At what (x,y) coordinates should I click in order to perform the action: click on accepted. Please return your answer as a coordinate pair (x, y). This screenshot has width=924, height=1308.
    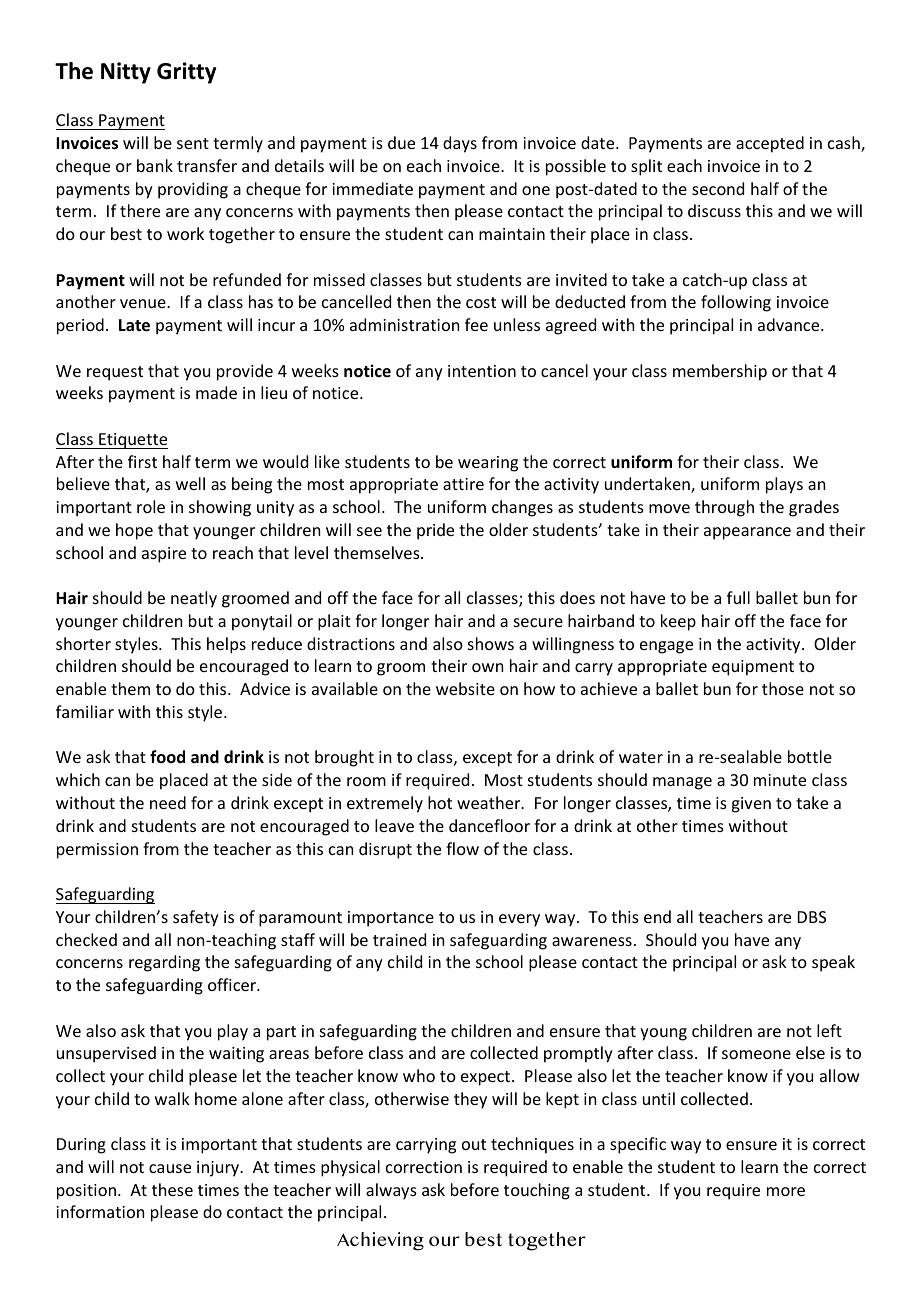
    Looking at the image, I should click on (770, 144).
